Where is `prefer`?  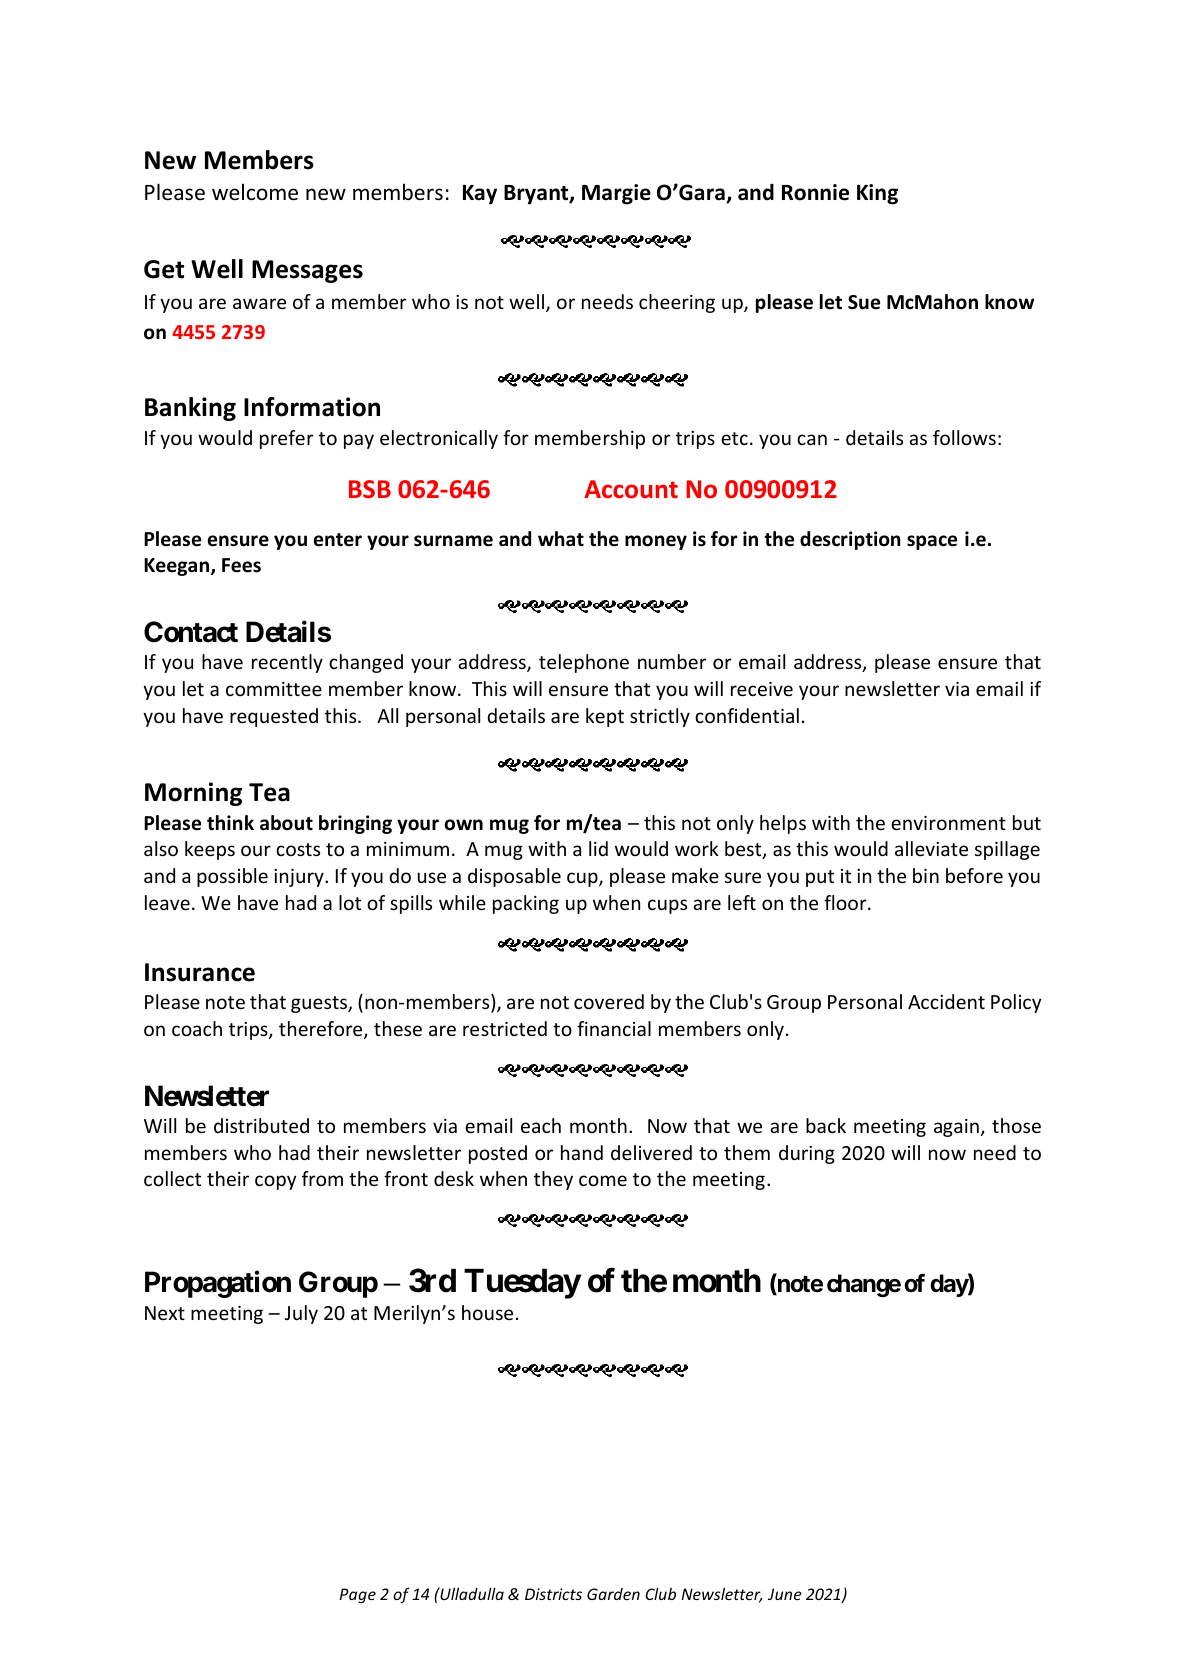
prefer is located at coordinates (287, 439).
